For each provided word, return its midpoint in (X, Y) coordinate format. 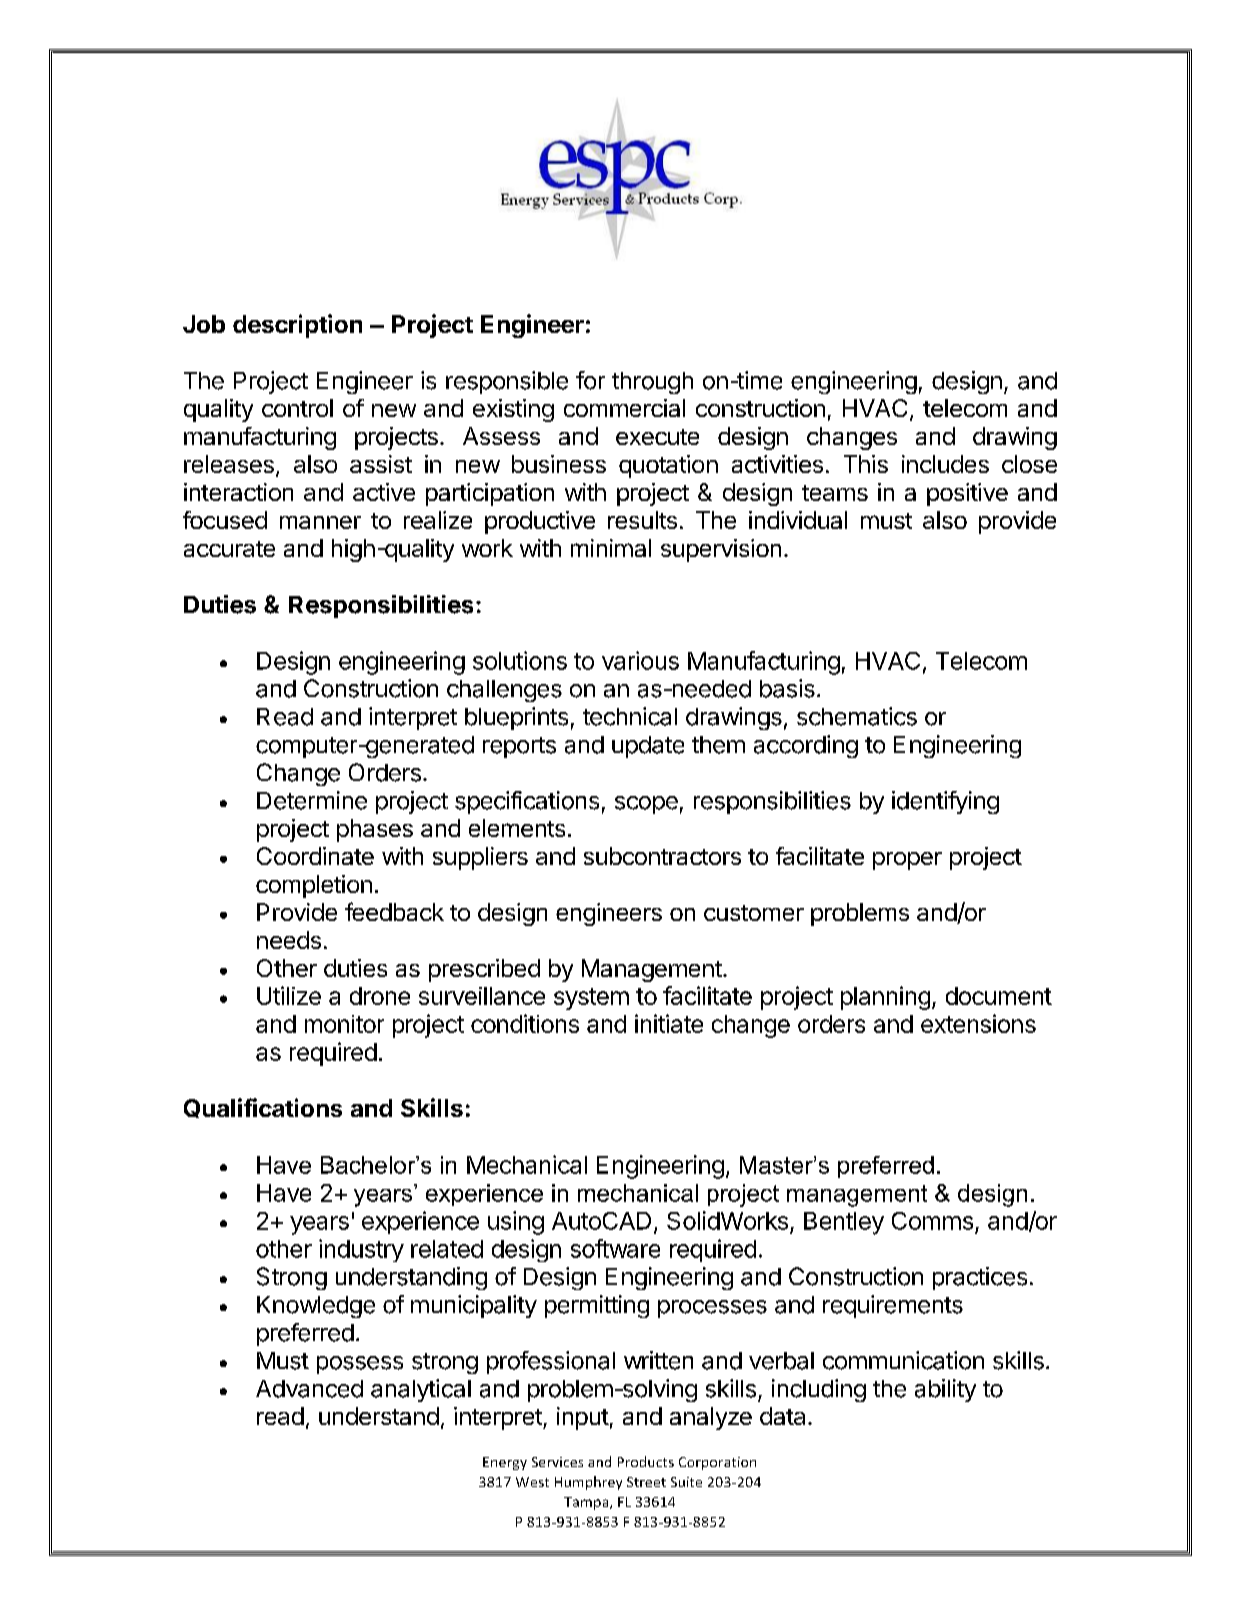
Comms (932, 1221)
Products (646, 1461)
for (590, 380)
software (615, 1248)
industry (361, 1250)
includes (945, 464)
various (640, 660)
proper (907, 861)
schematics (857, 716)
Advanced (309, 1389)
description (297, 326)
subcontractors (662, 856)
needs (289, 940)
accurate (229, 549)
